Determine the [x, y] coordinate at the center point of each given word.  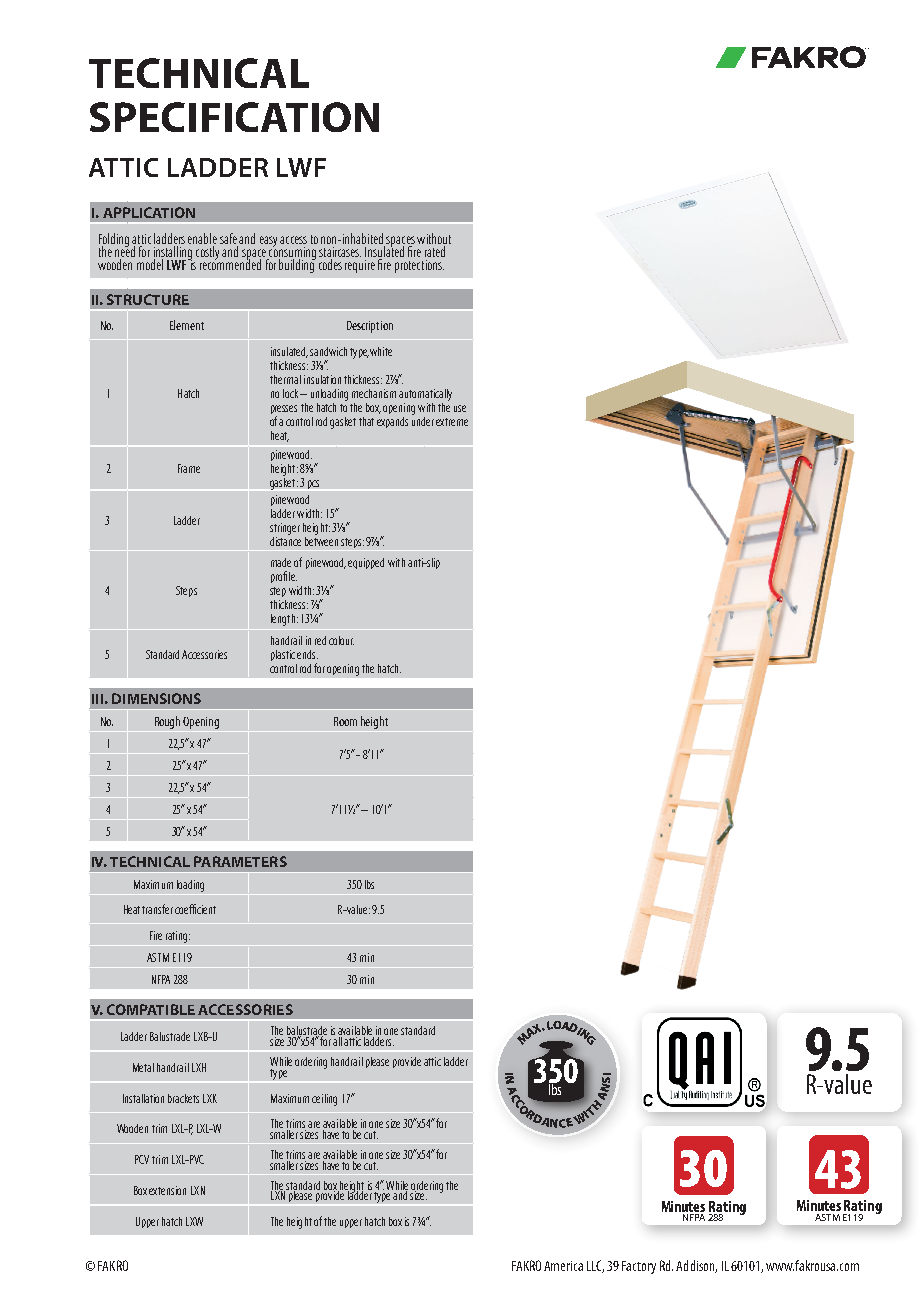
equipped [366, 563]
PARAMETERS [240, 861]
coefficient [195, 909]
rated [435, 251]
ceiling [324, 1100]
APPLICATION [149, 212]
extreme [452, 422]
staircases [340, 252]
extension [167, 1190]
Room [345, 721]
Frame [189, 468]
